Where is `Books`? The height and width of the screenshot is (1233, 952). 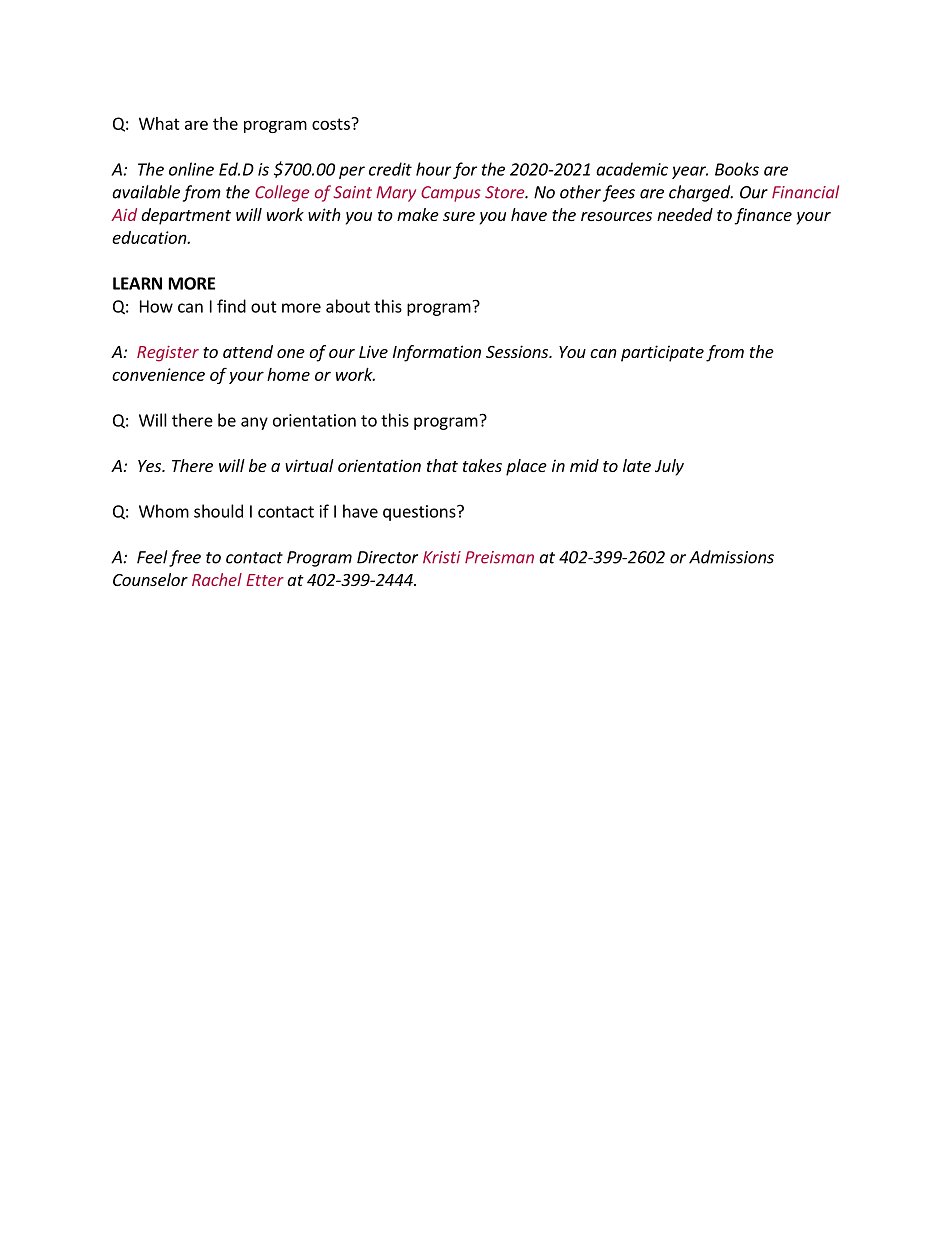 Books is located at coordinates (737, 169).
